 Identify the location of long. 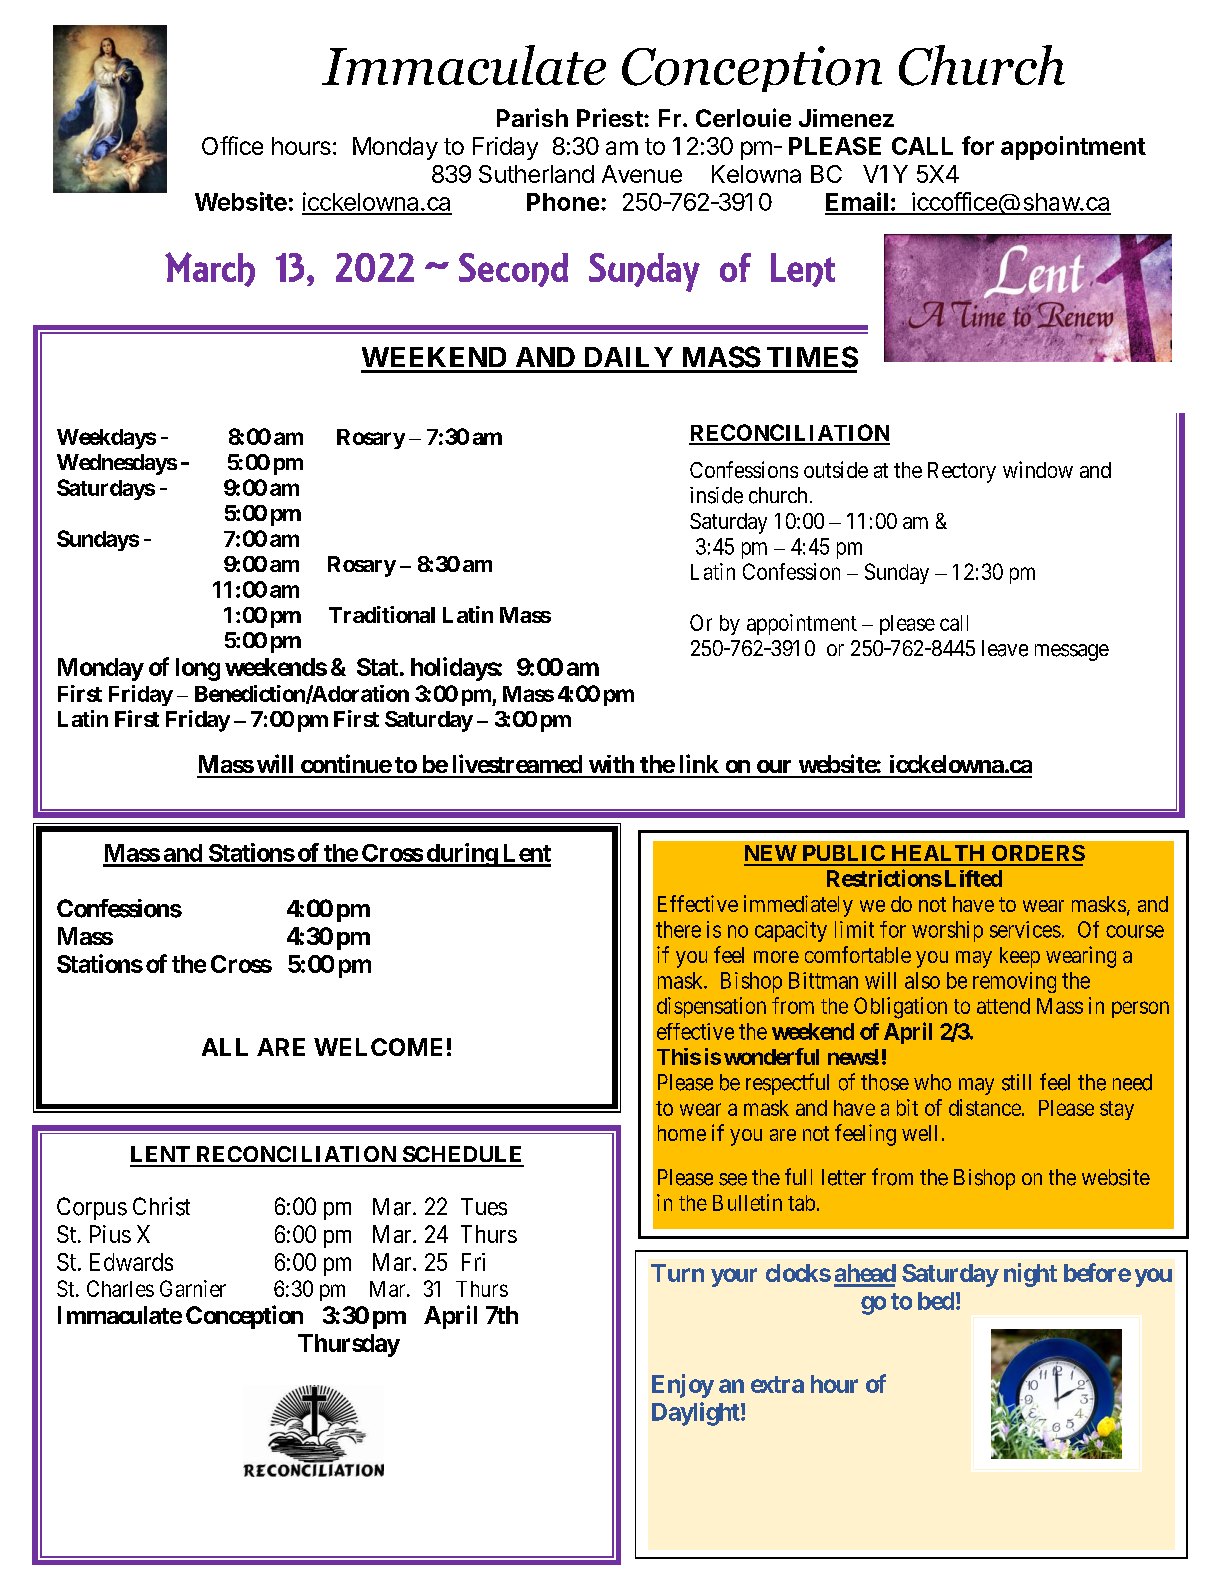
(198, 669).
